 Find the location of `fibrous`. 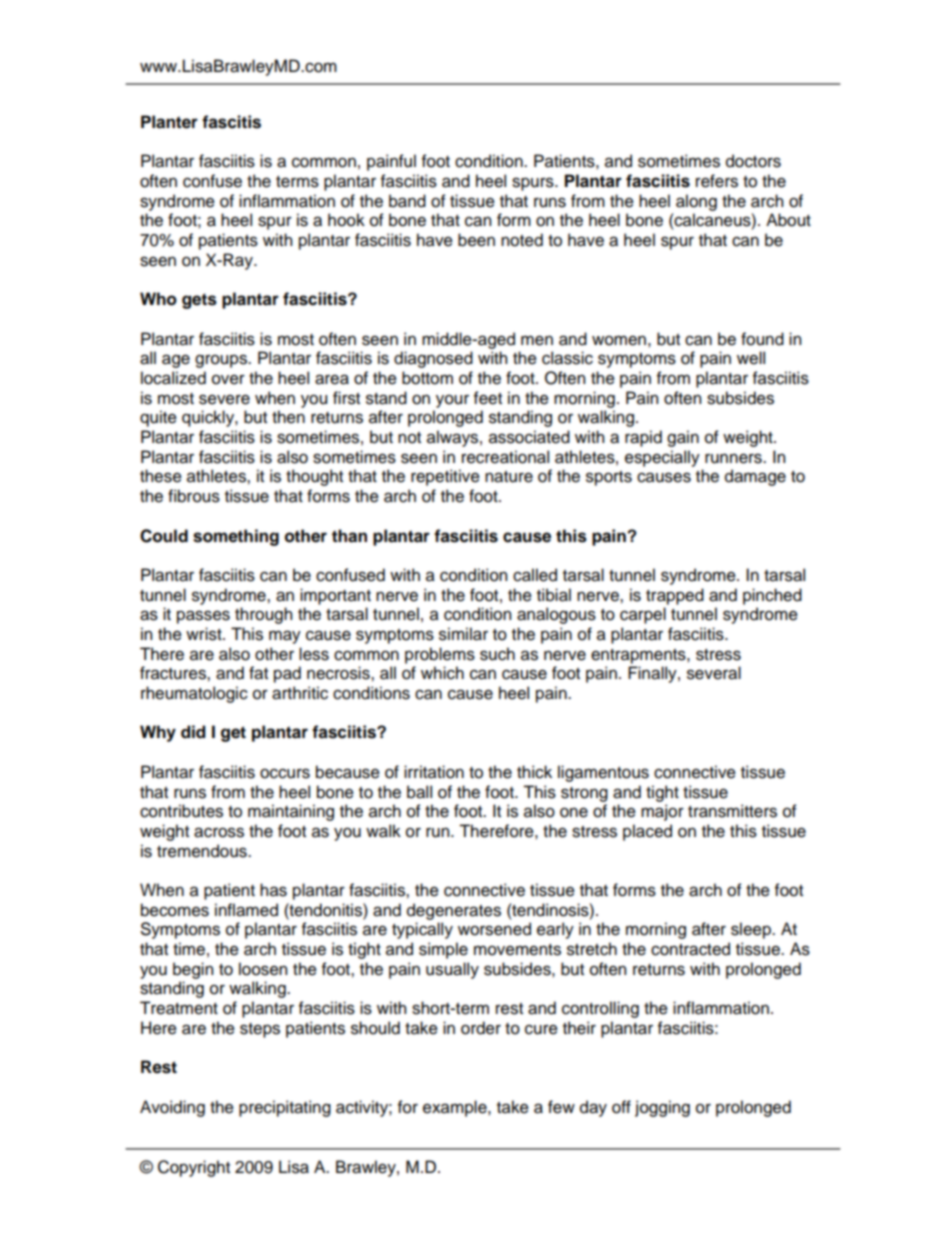

fibrous is located at coordinates (194, 496).
